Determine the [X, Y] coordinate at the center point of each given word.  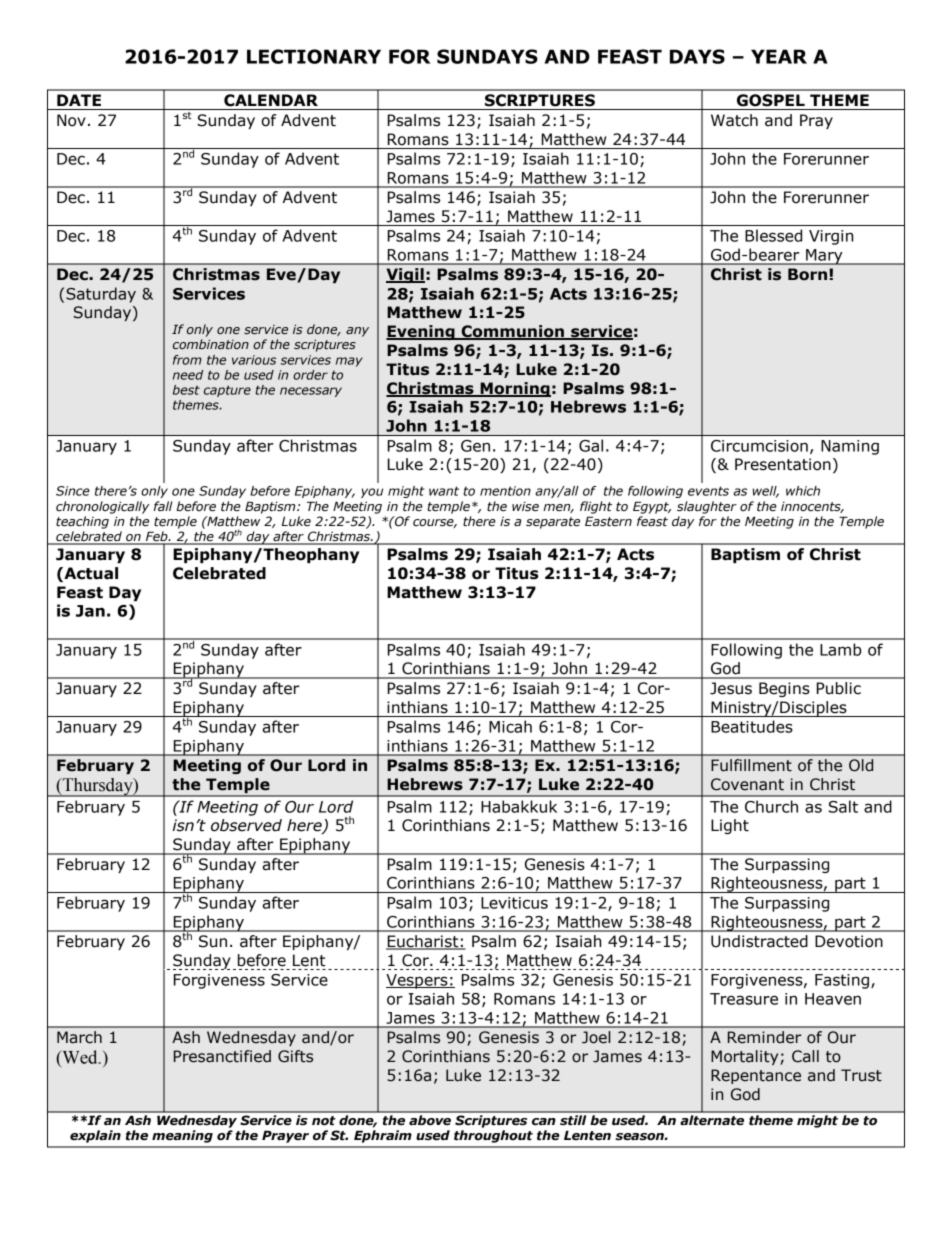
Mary [824, 257]
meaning [182, 1136]
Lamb [841, 649]
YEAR [779, 56]
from [187, 360]
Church [771, 806]
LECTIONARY [314, 56]
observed [246, 825]
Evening [421, 332]
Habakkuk [519, 806]
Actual [90, 573]
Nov [71, 120]
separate [553, 523]
